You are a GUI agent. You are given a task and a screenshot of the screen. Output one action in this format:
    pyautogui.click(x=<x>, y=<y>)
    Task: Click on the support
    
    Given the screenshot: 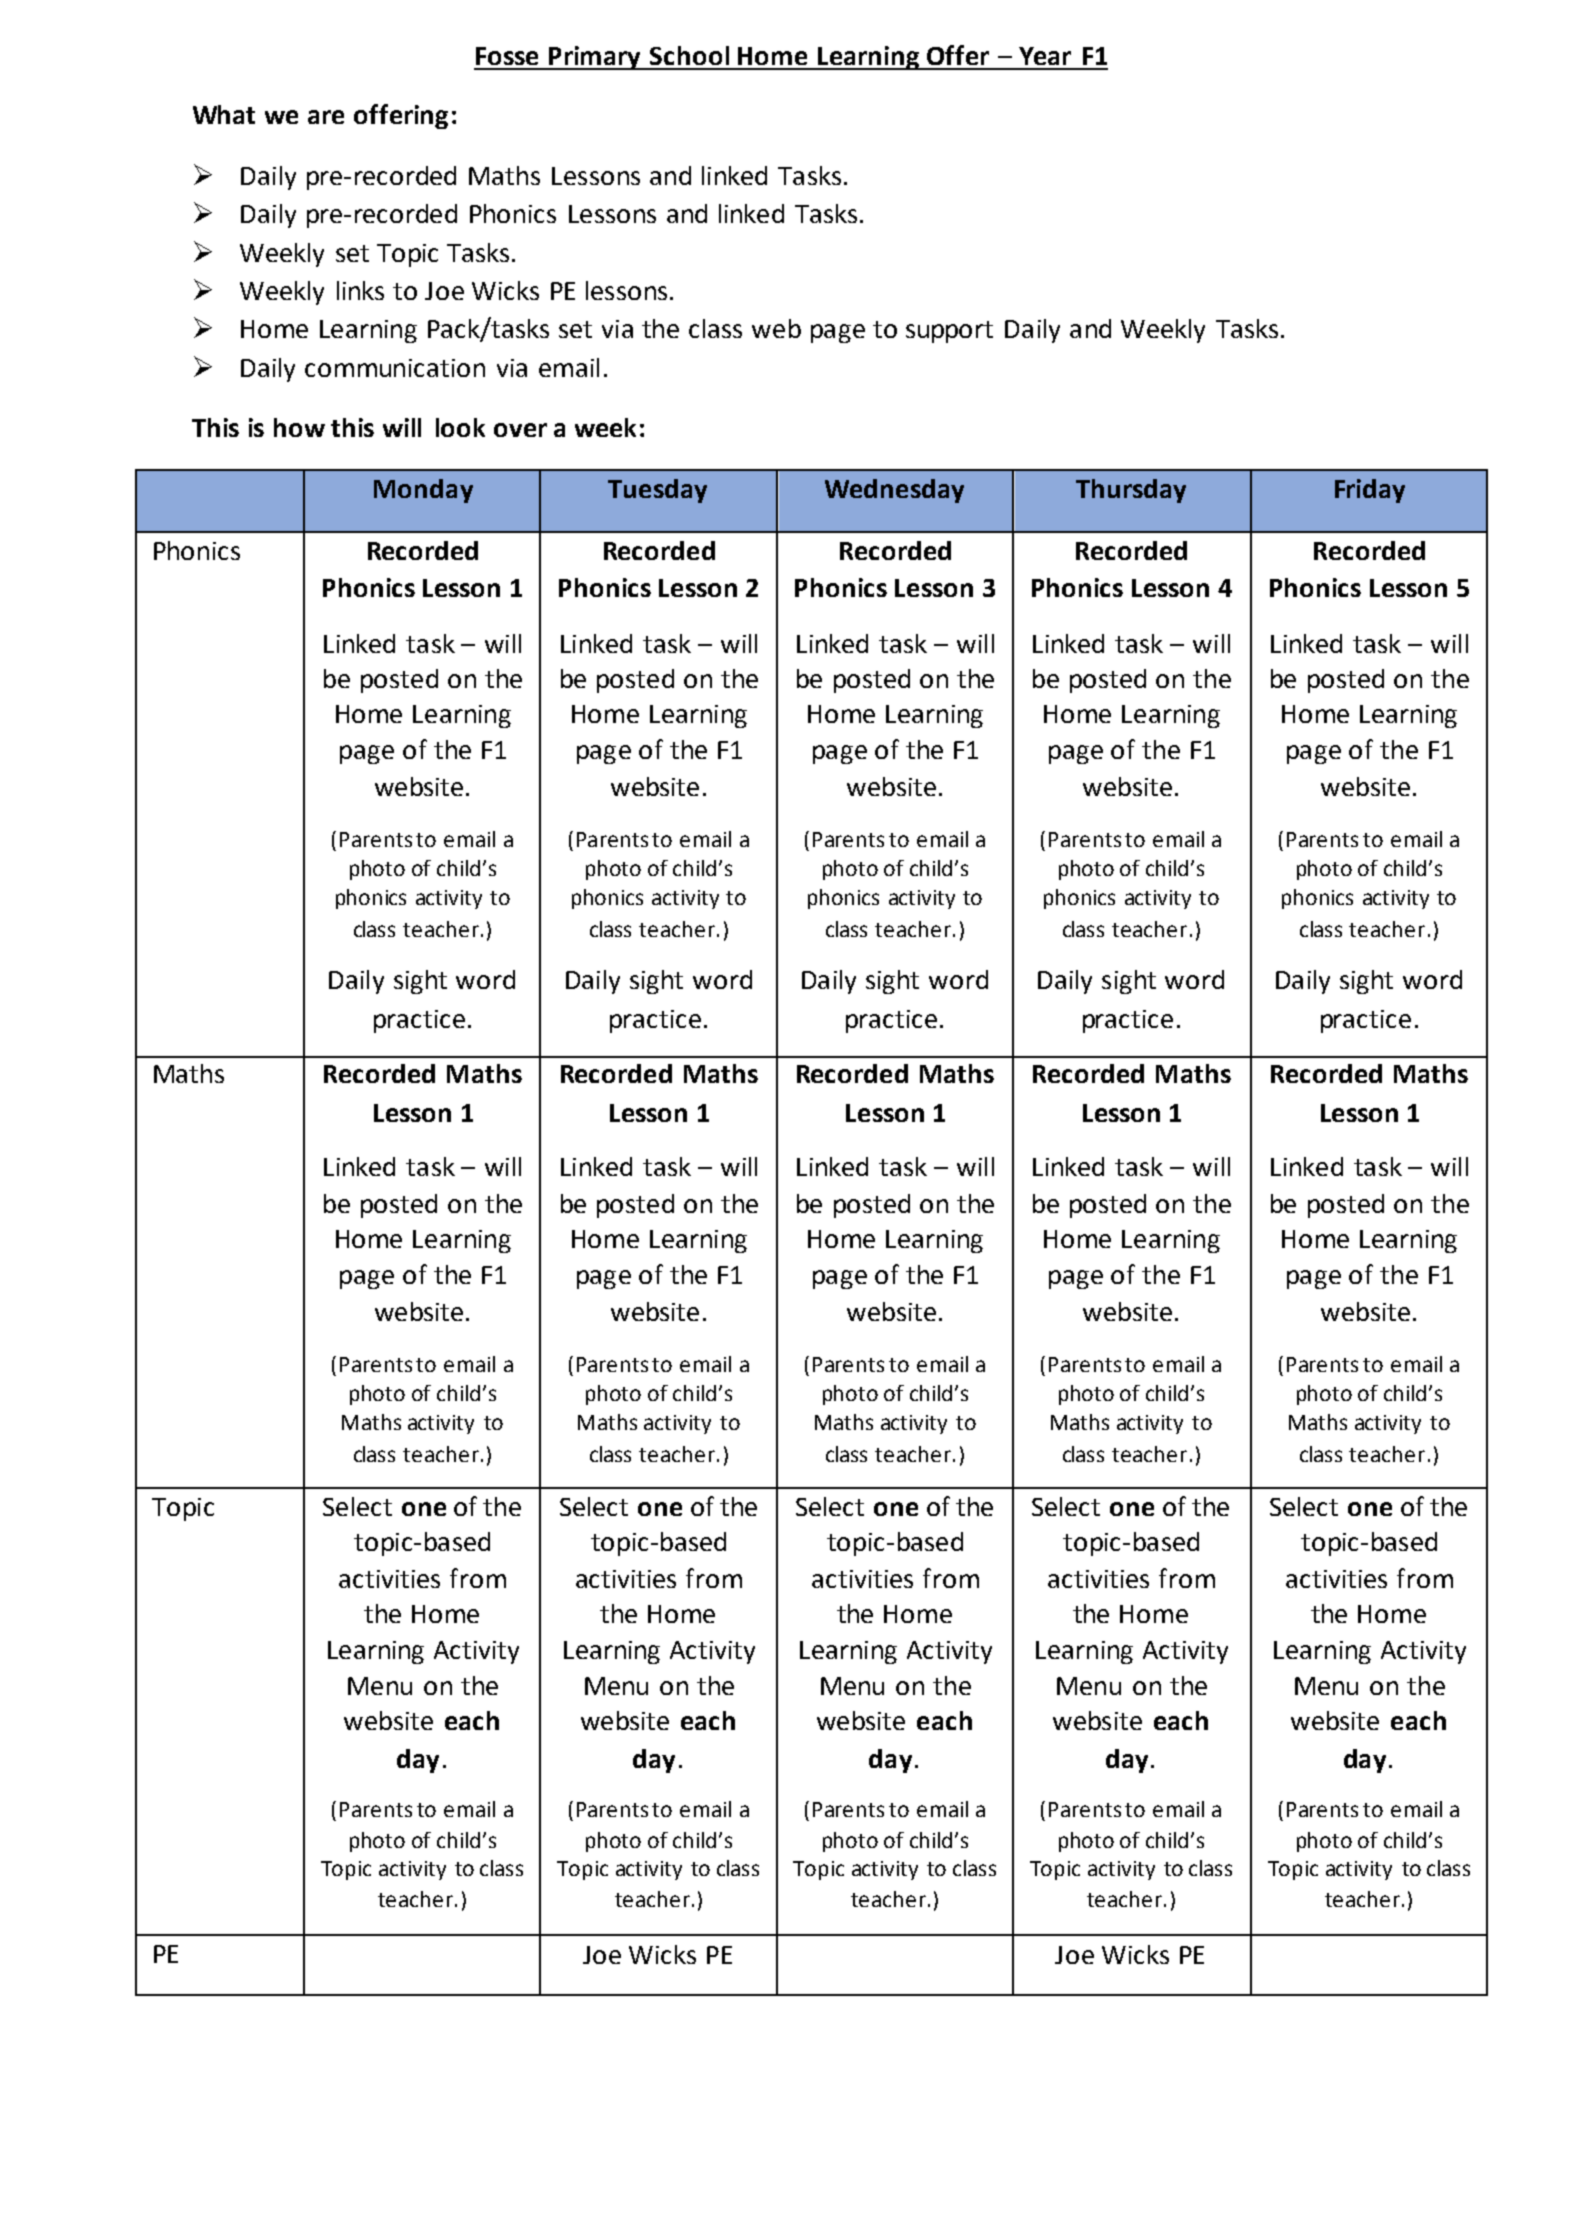 What is the action you would take?
    pyautogui.click(x=949, y=332)
